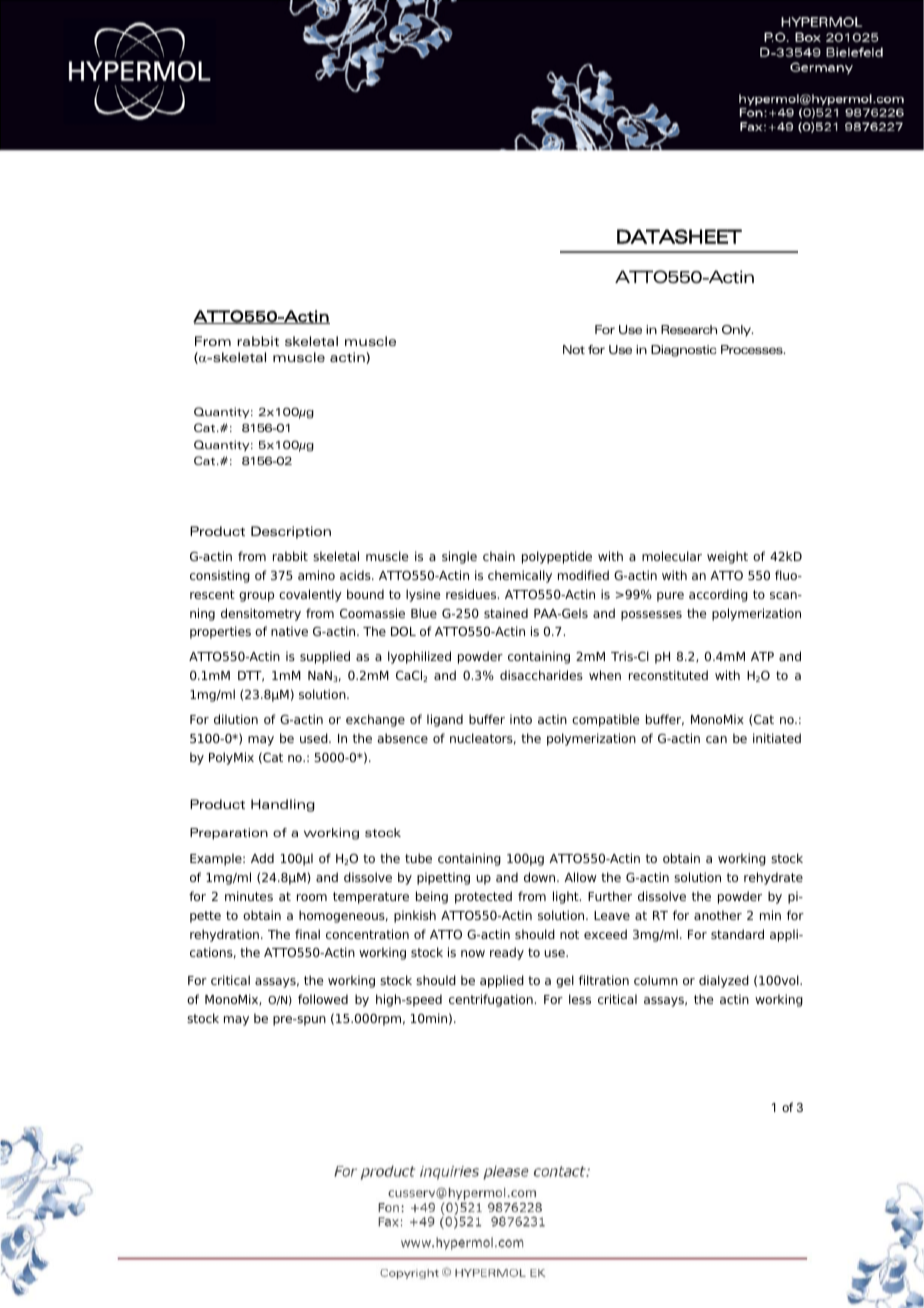  I want to click on Description, so click(291, 532).
